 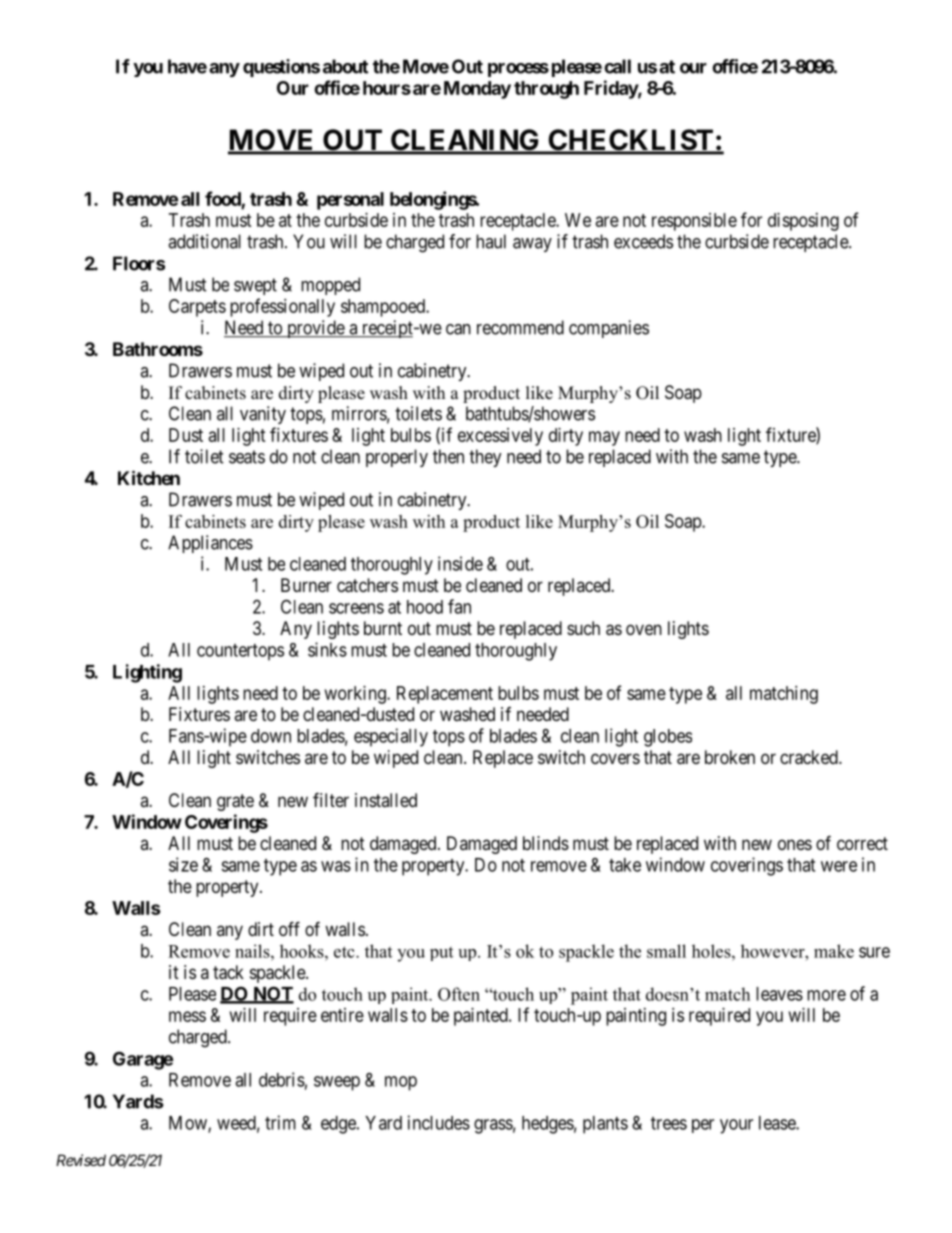 I want to click on your, so click(x=736, y=1126).
